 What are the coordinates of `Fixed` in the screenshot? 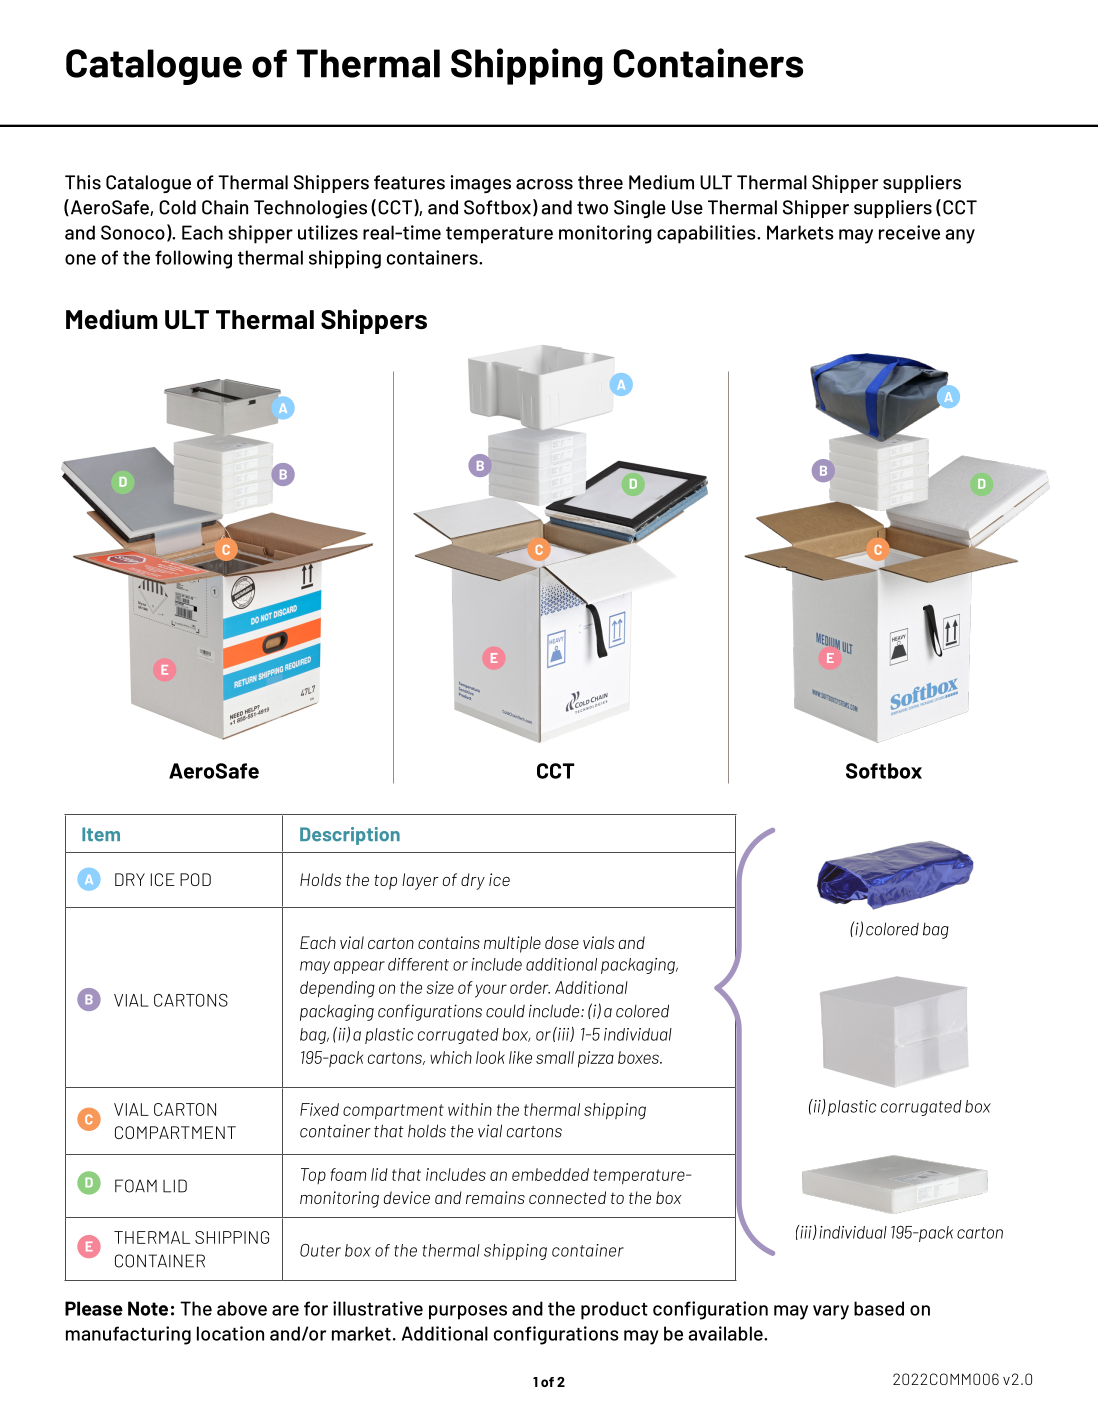 It's located at (319, 1109).
